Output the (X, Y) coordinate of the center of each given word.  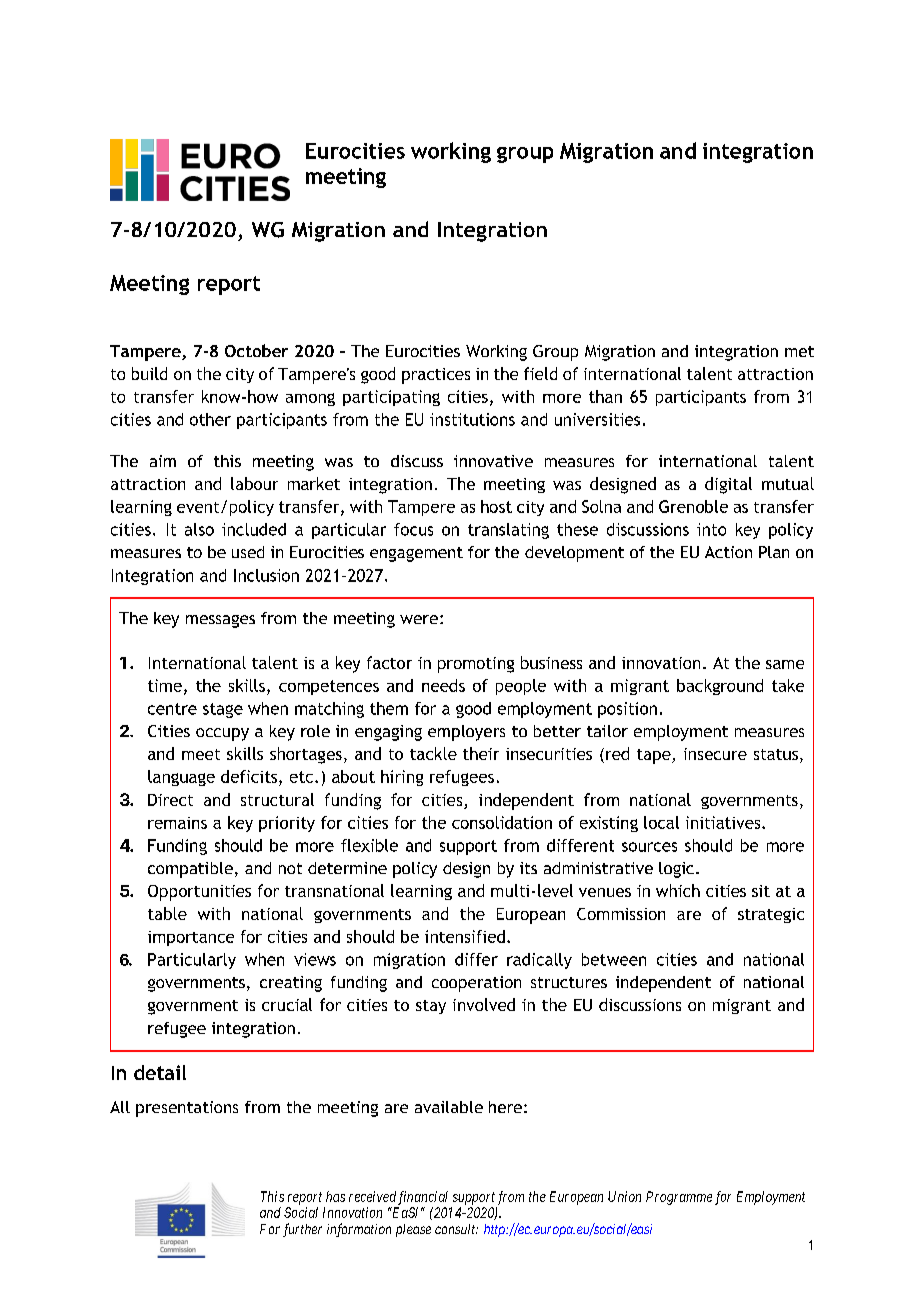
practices (436, 376)
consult (456, 1229)
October (256, 350)
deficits (250, 776)
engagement (416, 554)
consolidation (502, 822)
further (302, 1230)
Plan (774, 552)
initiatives (724, 822)
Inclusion (266, 575)
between (614, 959)
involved (484, 1004)
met (799, 351)
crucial (287, 1004)
